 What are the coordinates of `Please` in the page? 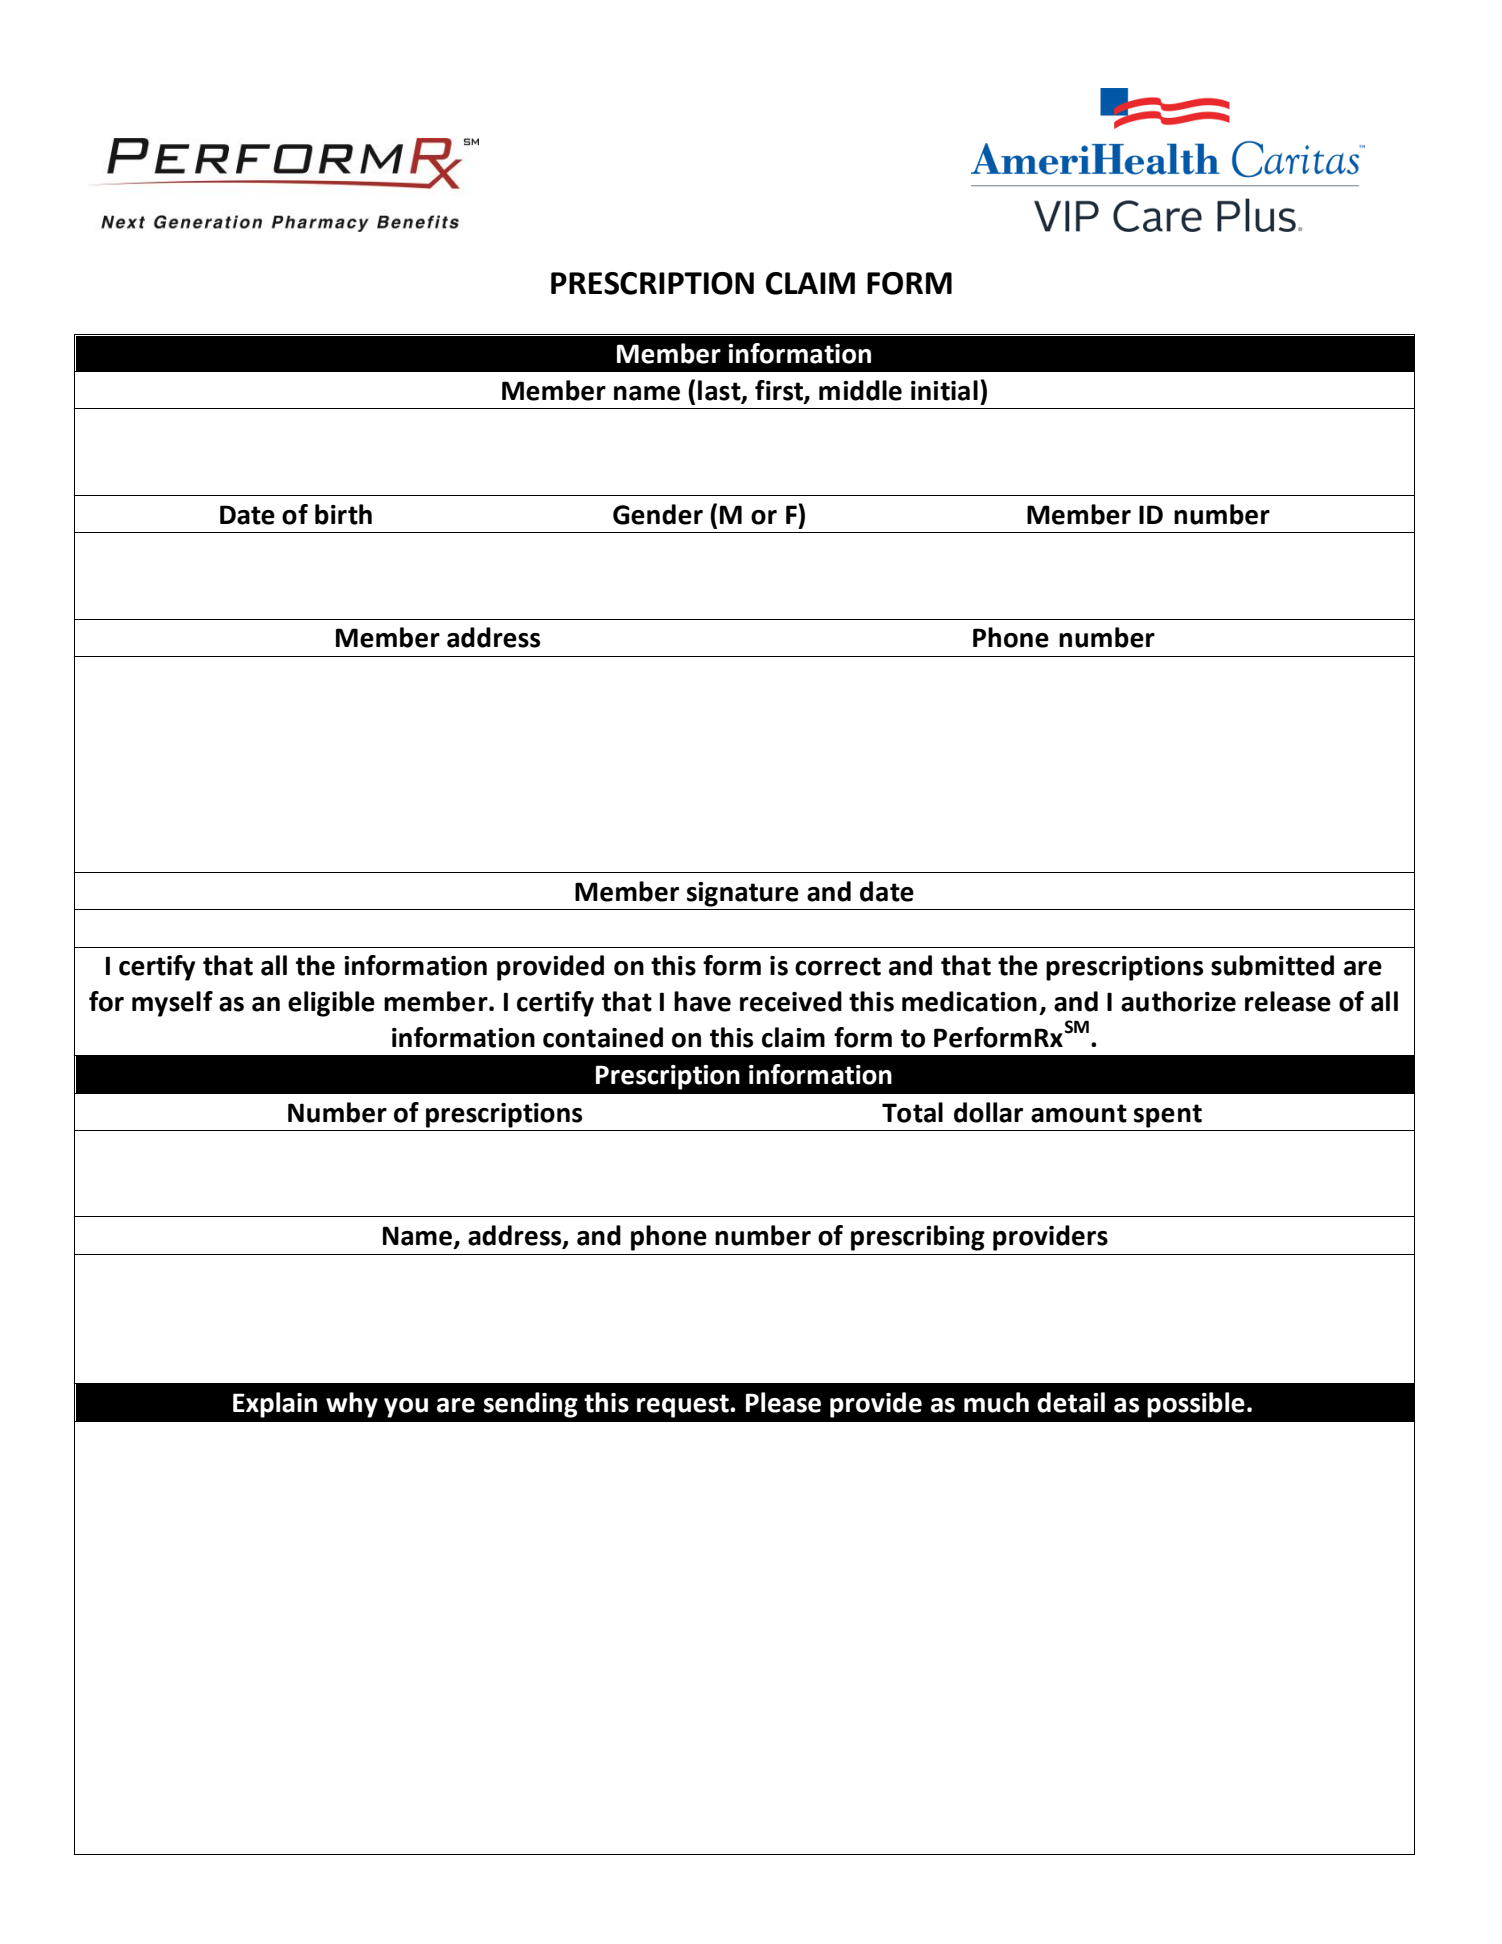 It's located at (783, 1402).
